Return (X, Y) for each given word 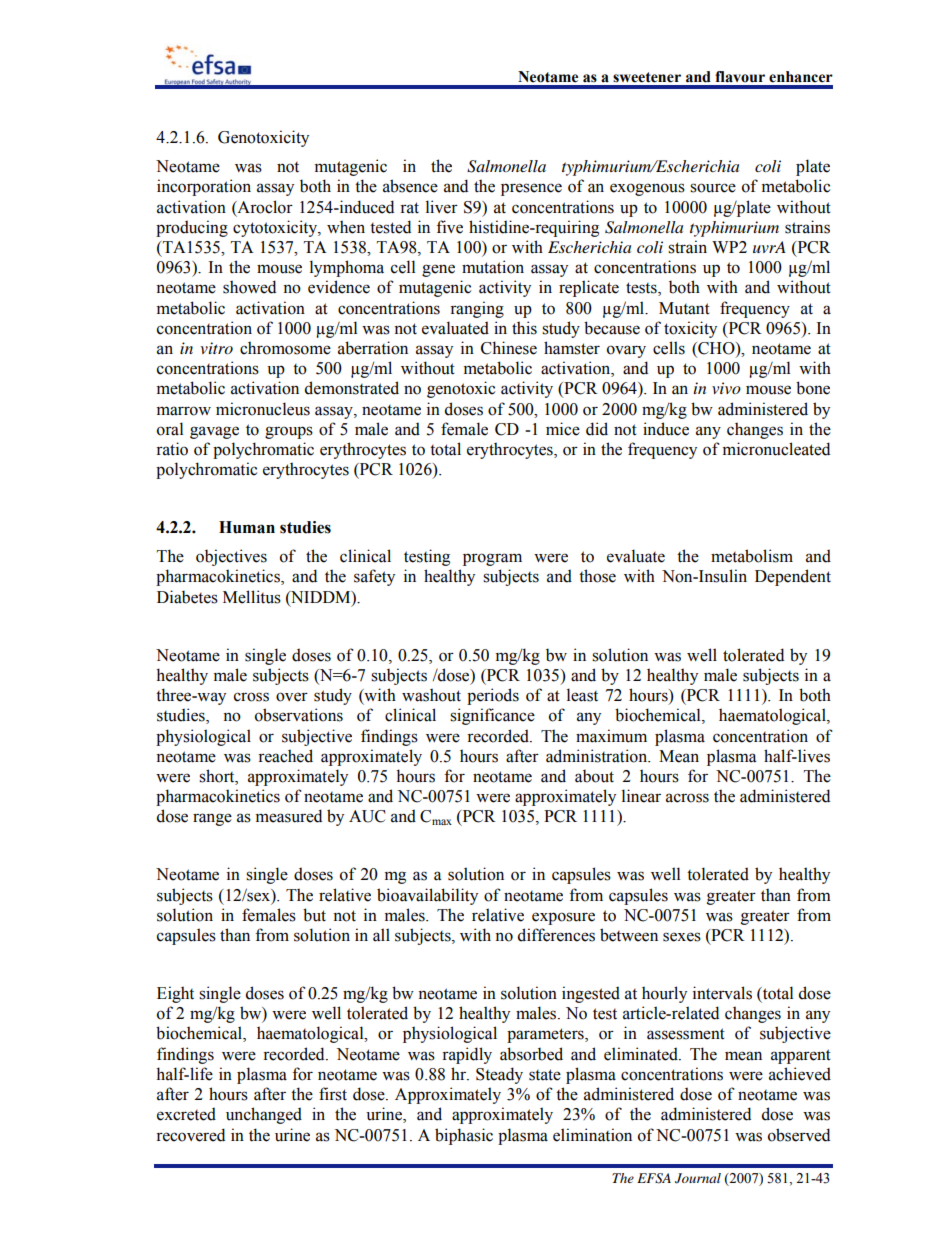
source (713, 188)
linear (641, 796)
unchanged (264, 1115)
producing (192, 228)
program (492, 559)
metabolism (752, 556)
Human (247, 527)
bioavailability (427, 896)
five (449, 227)
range (212, 819)
